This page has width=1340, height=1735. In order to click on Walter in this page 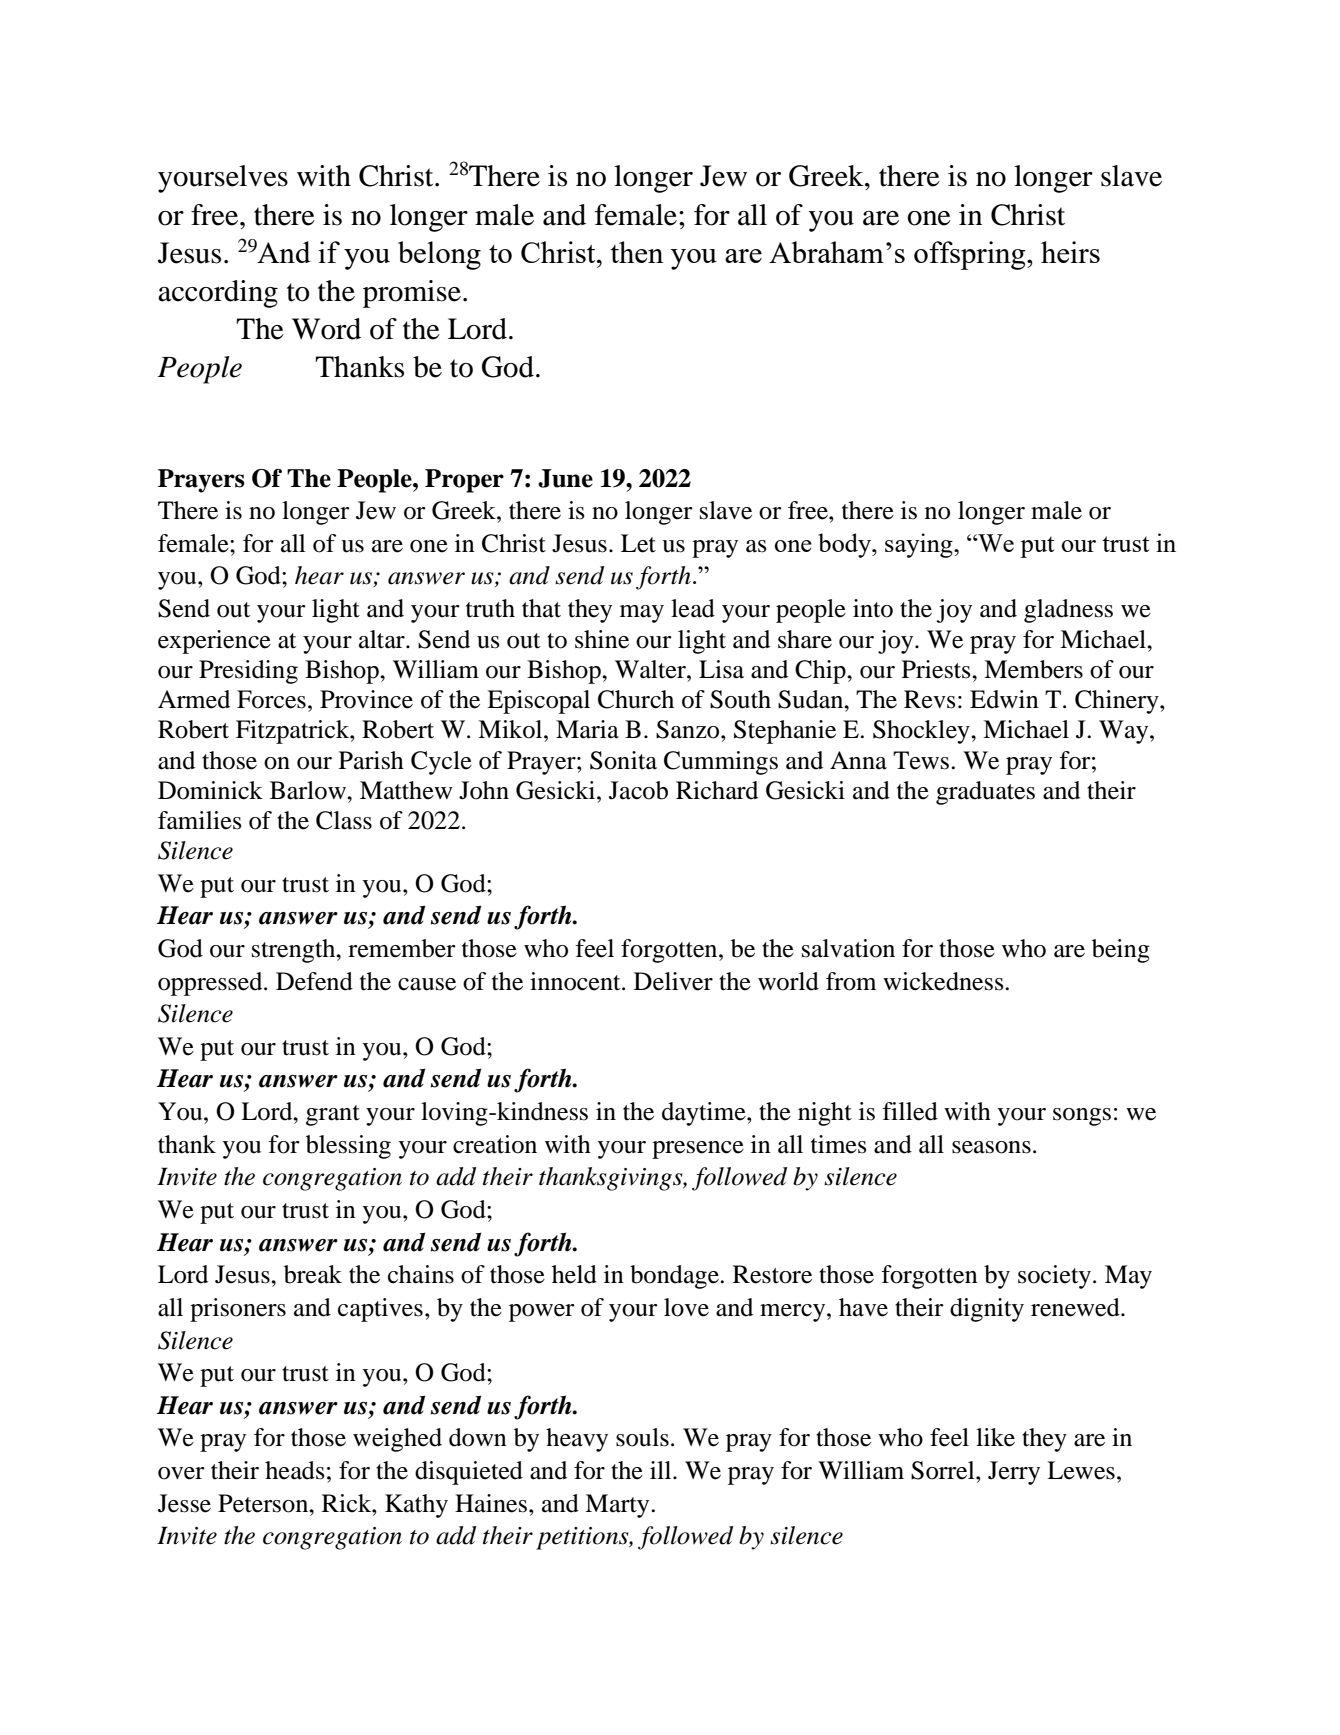, I will do `click(651, 669)`.
